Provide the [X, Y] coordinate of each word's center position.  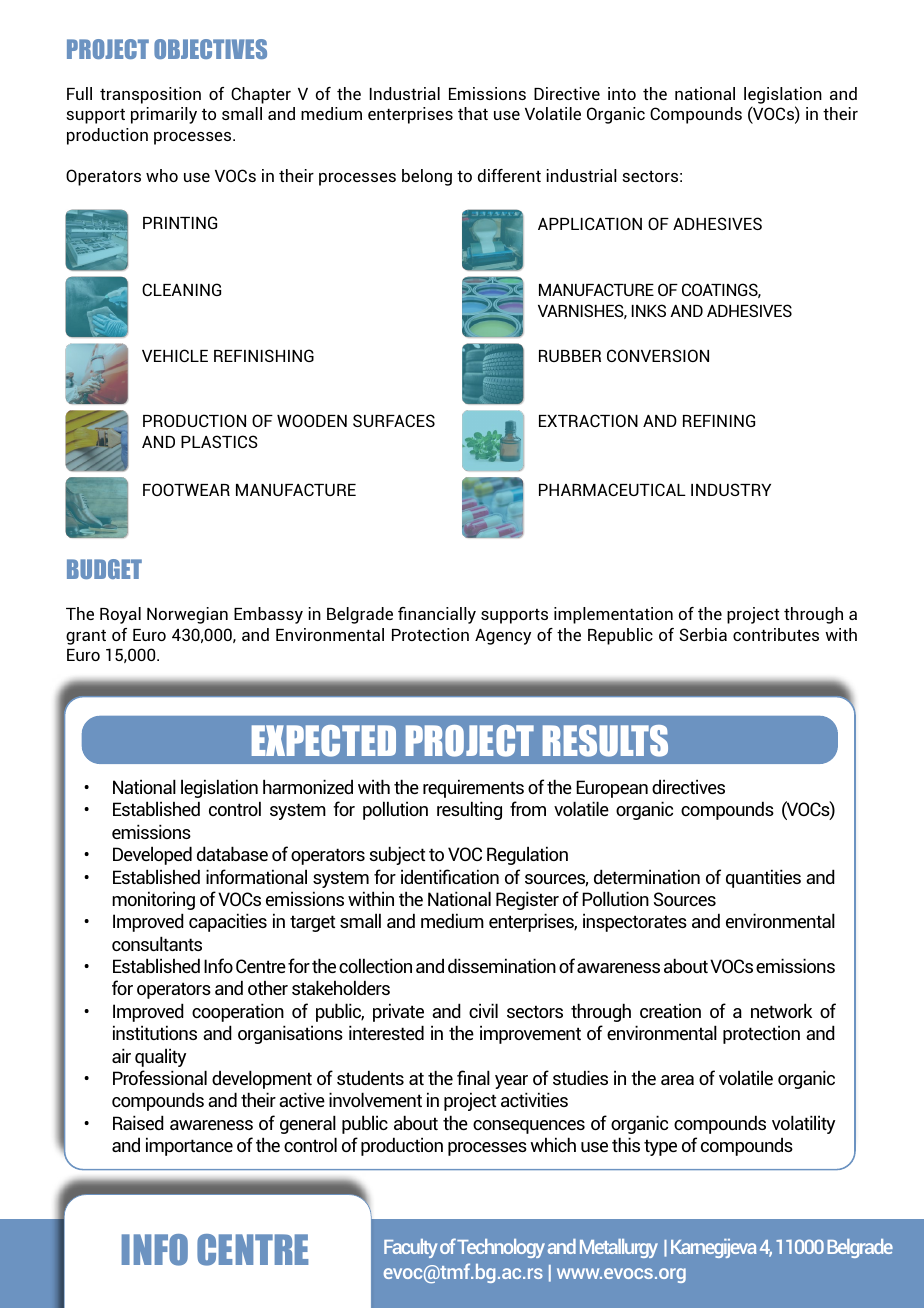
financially [437, 615]
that [473, 113]
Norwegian [187, 615]
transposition [150, 95]
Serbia [703, 634]
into [622, 93]
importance [189, 1146]
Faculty [410, 1248]
